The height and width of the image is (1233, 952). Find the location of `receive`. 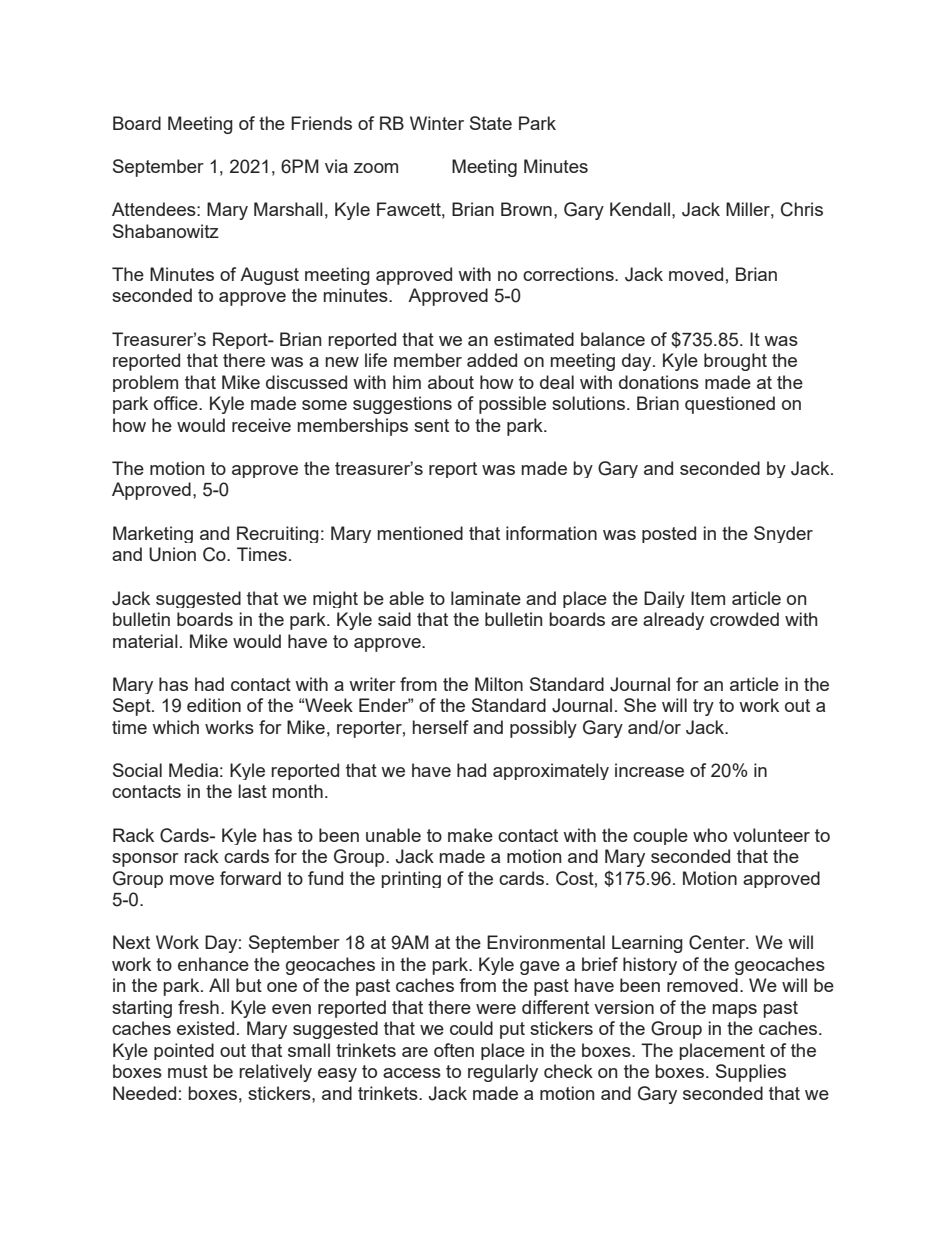

receive is located at coordinates (261, 425).
